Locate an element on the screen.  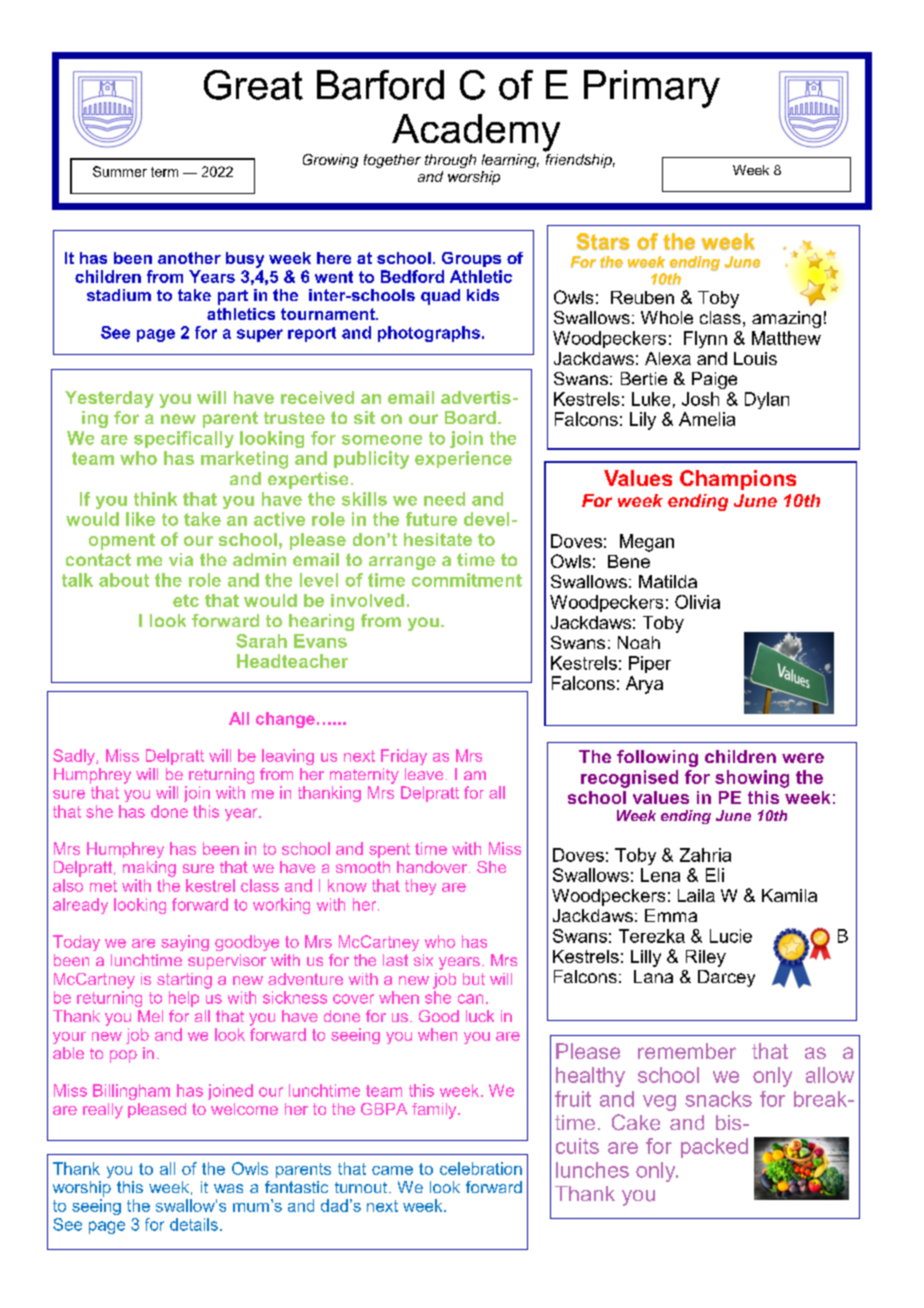
Academy is located at coordinates (476, 133).
